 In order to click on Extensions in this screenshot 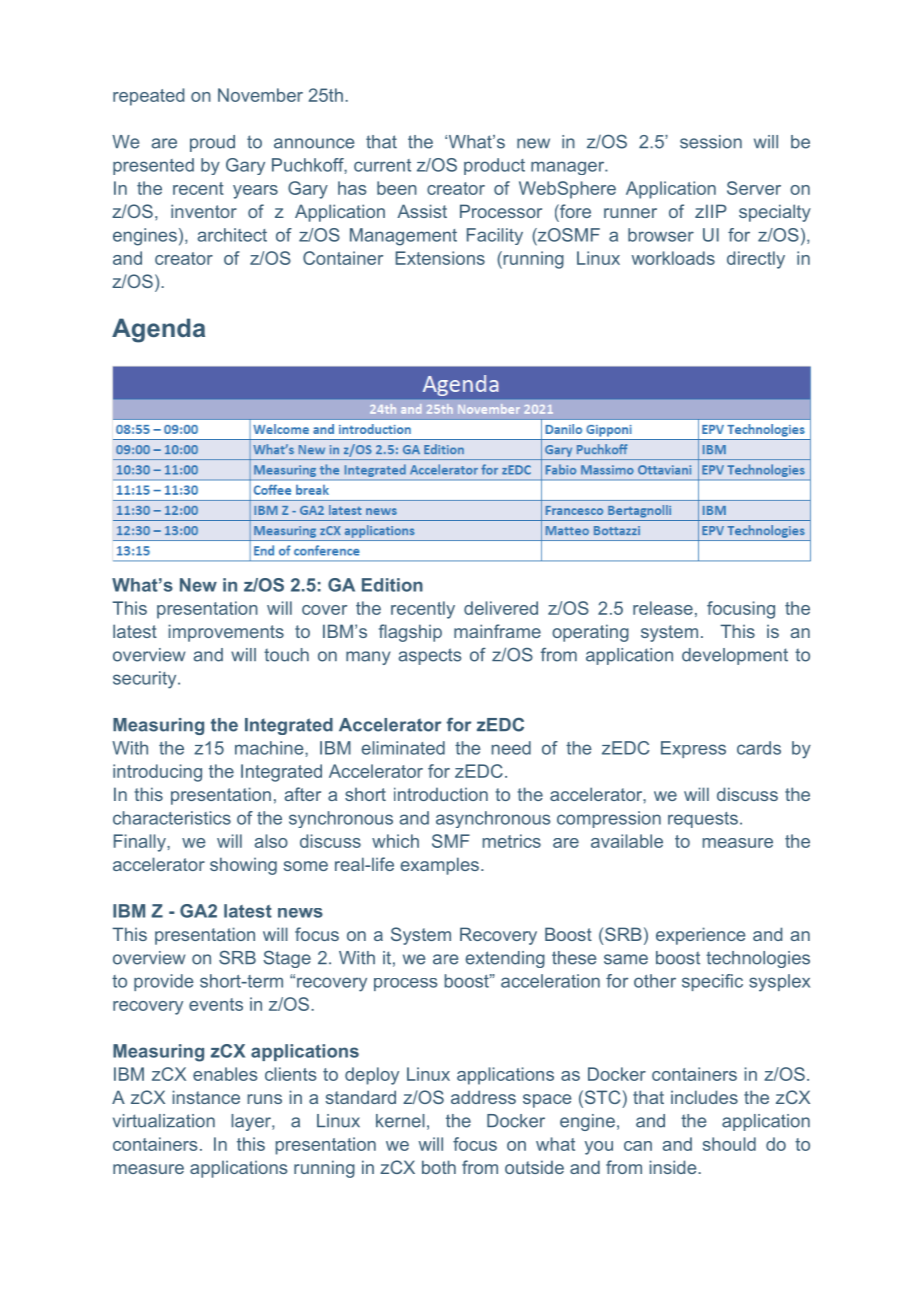, I will do `click(440, 258)`.
